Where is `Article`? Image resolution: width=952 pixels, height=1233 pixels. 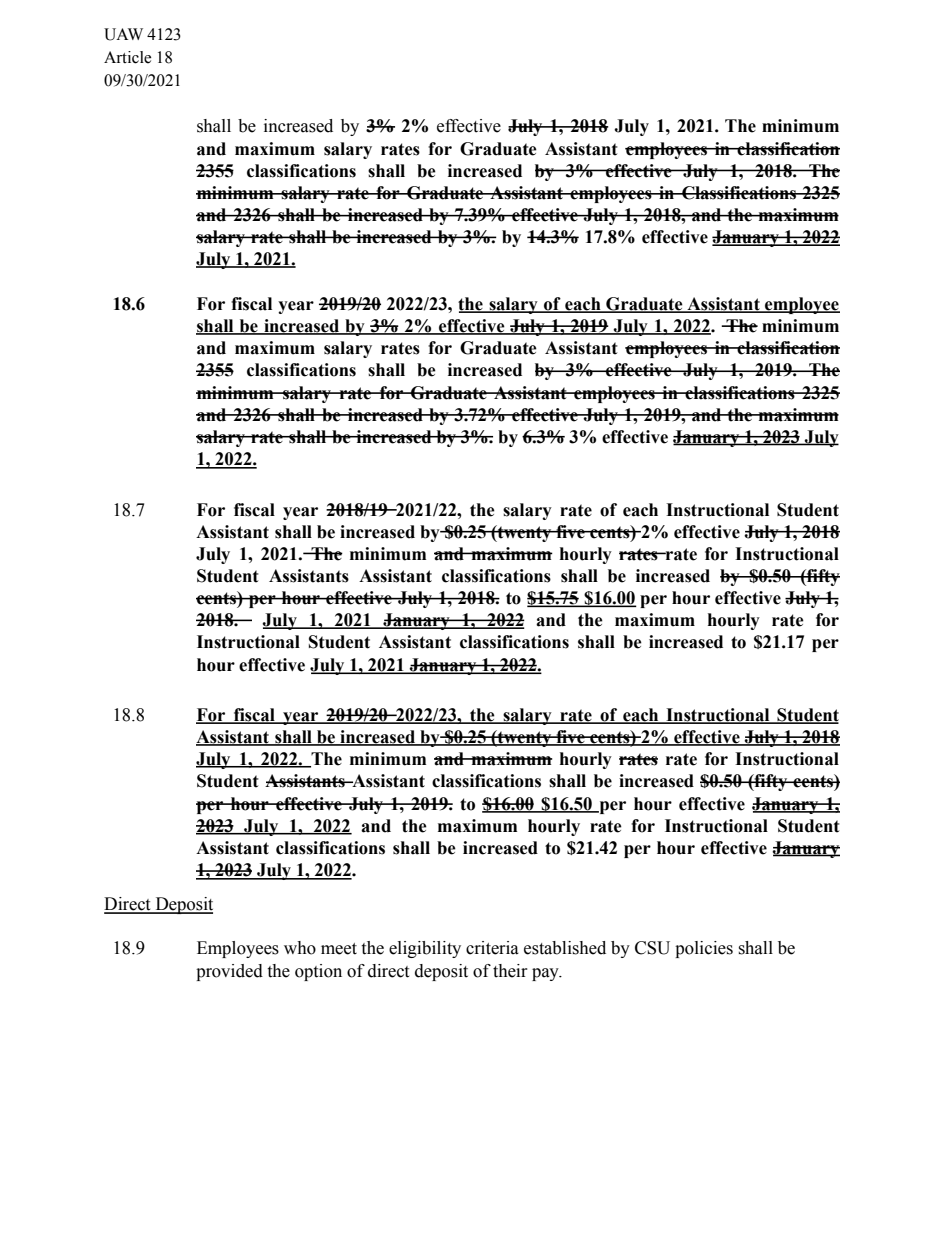 Article is located at coordinates (127, 57).
